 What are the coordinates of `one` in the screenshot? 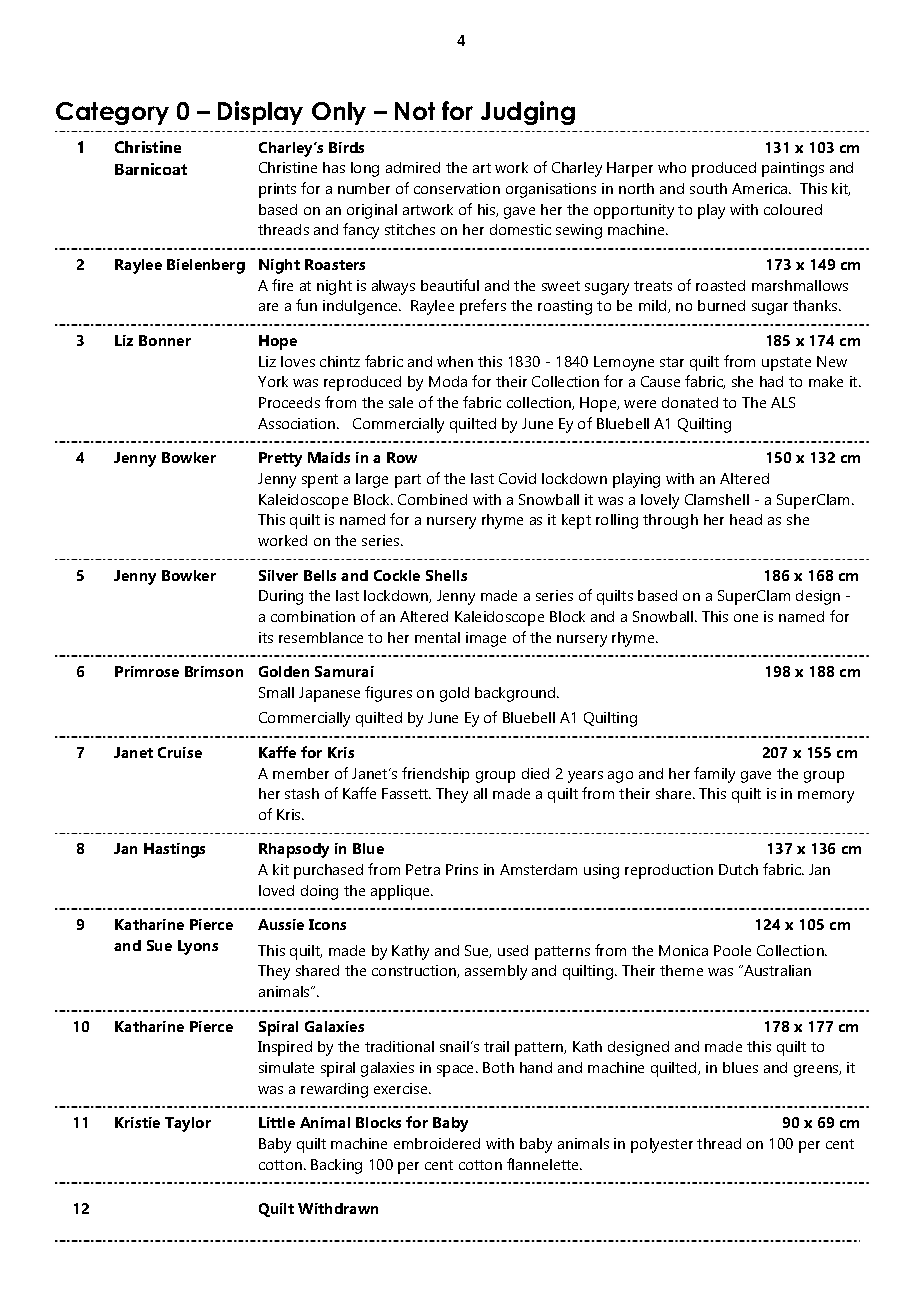 It's located at (746, 618).
